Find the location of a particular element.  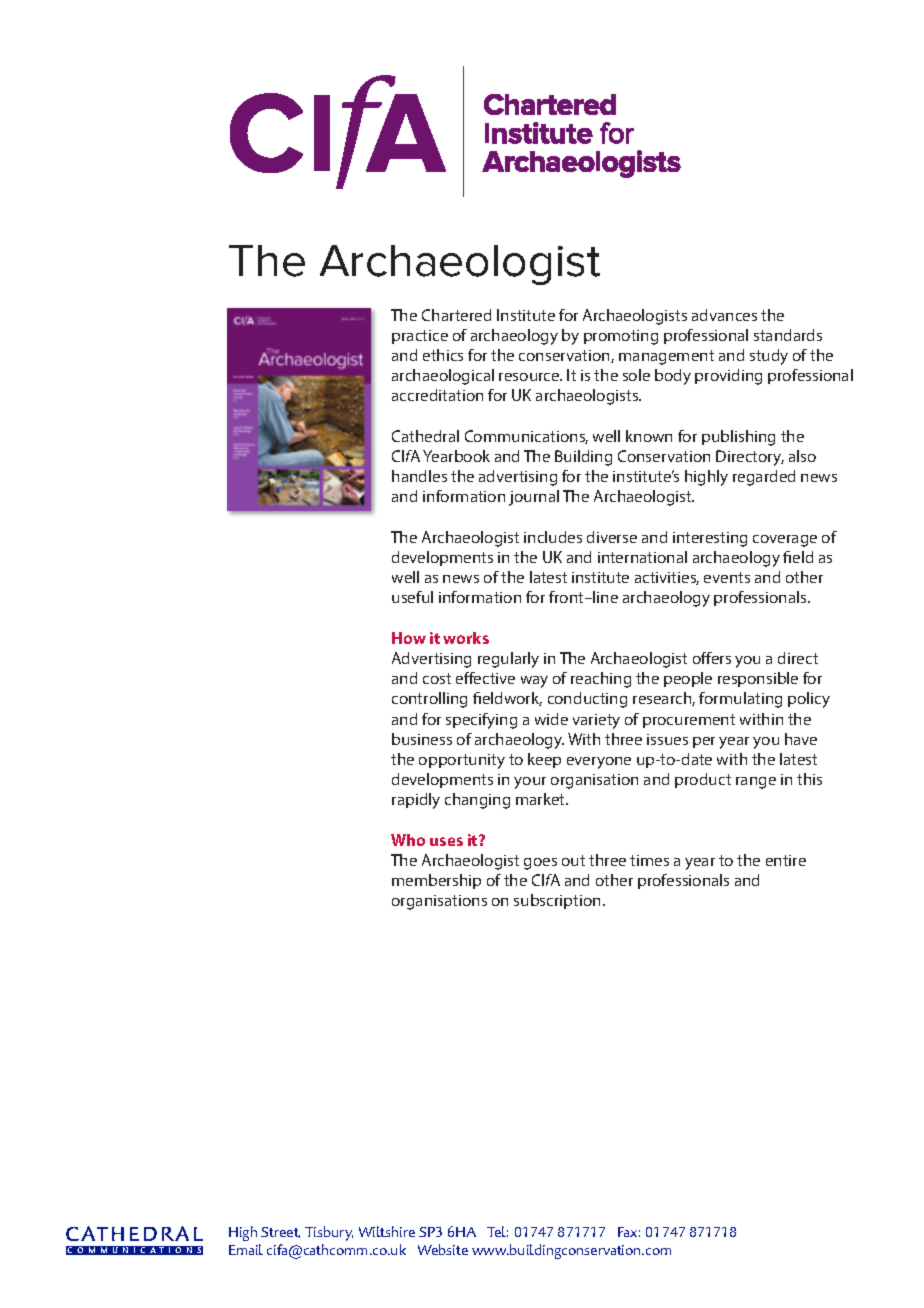

study is located at coordinates (769, 357).
